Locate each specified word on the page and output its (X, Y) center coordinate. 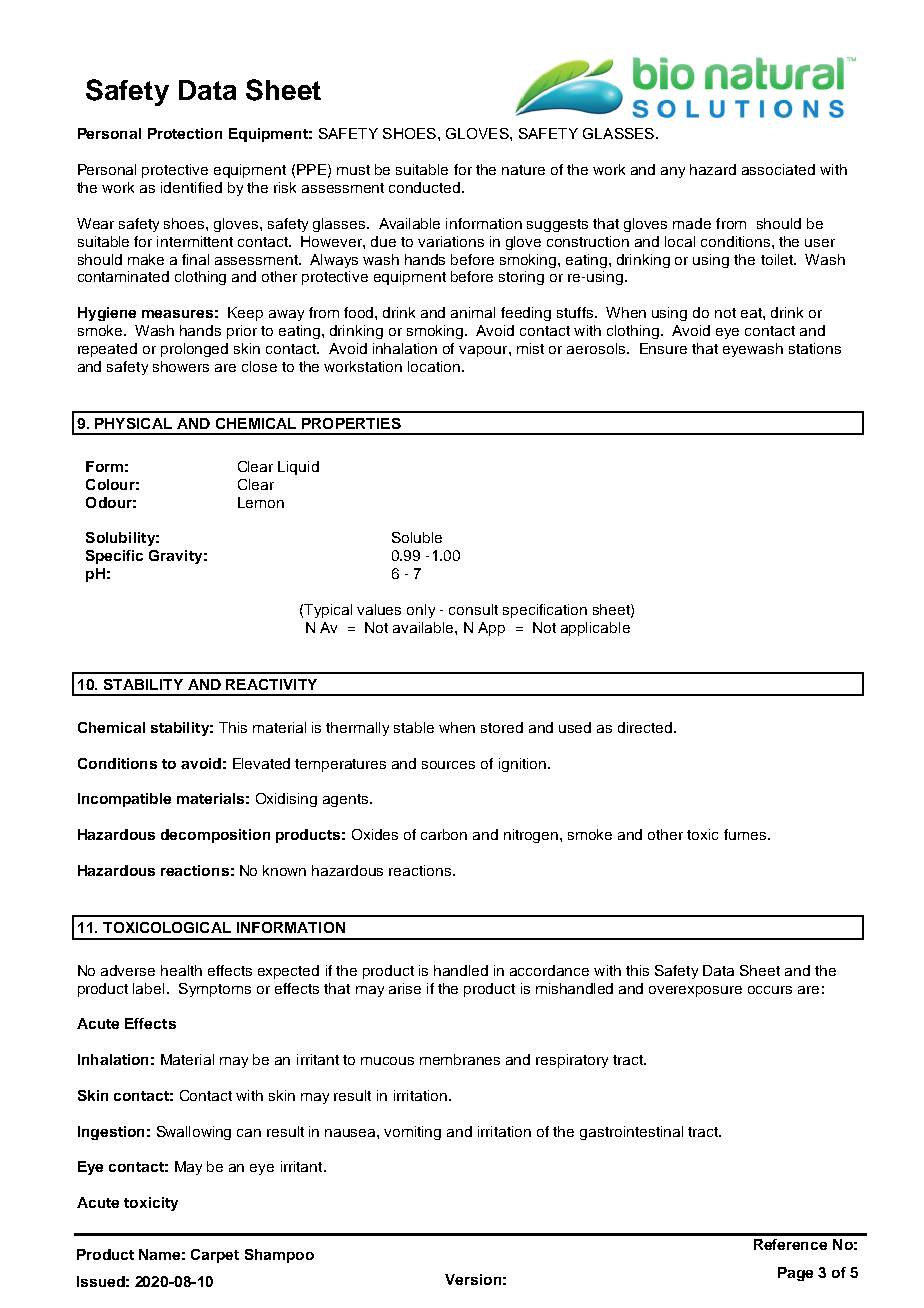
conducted (424, 187)
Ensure (663, 348)
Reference (790, 1244)
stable (414, 727)
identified (191, 187)
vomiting (412, 1133)
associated (778, 169)
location (435, 366)
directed (645, 727)
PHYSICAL (133, 423)
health (181, 970)
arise (405, 988)
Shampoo (279, 1256)
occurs (770, 990)
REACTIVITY (271, 684)
